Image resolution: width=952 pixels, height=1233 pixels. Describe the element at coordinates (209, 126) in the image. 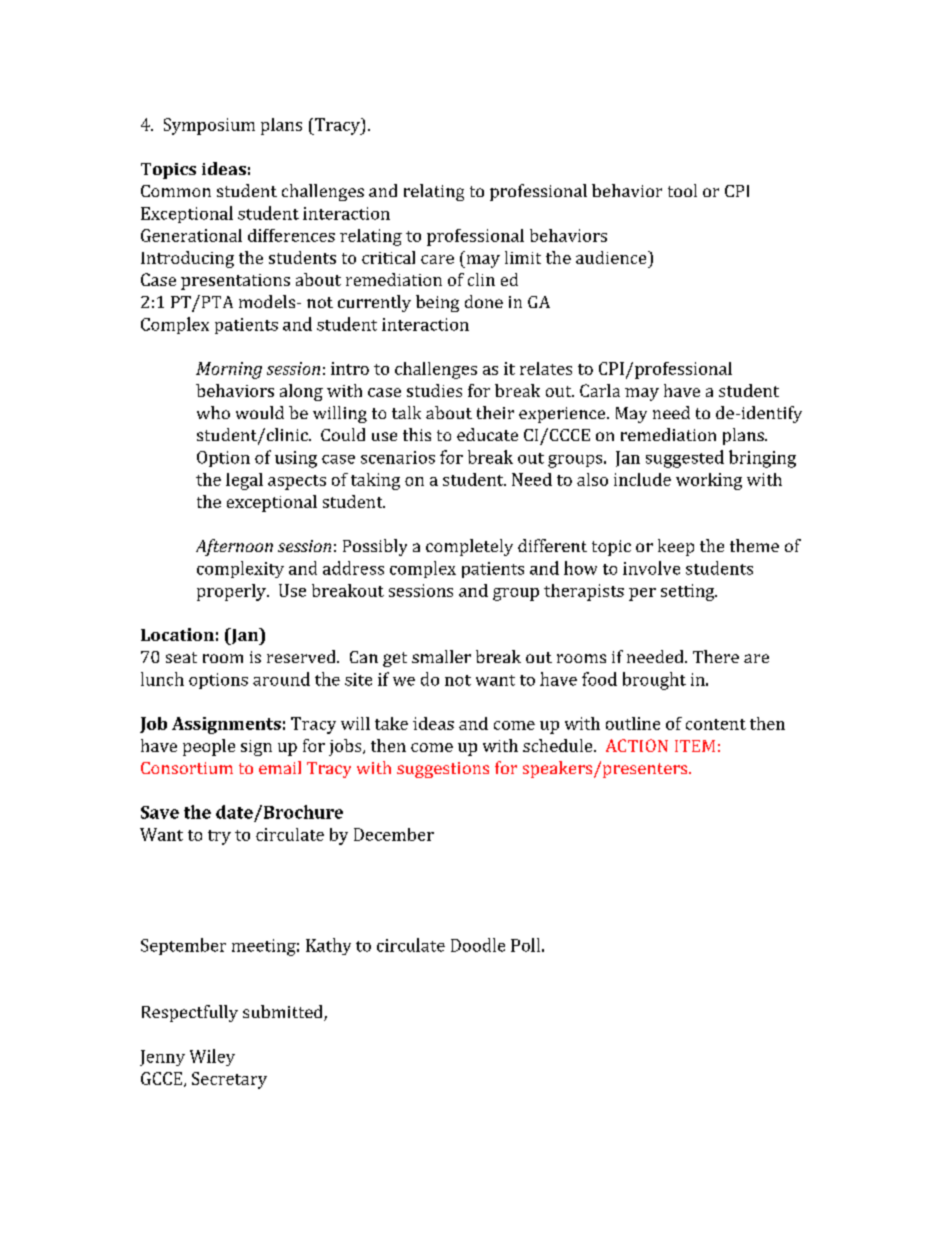

I see `Symposium` at that location.
